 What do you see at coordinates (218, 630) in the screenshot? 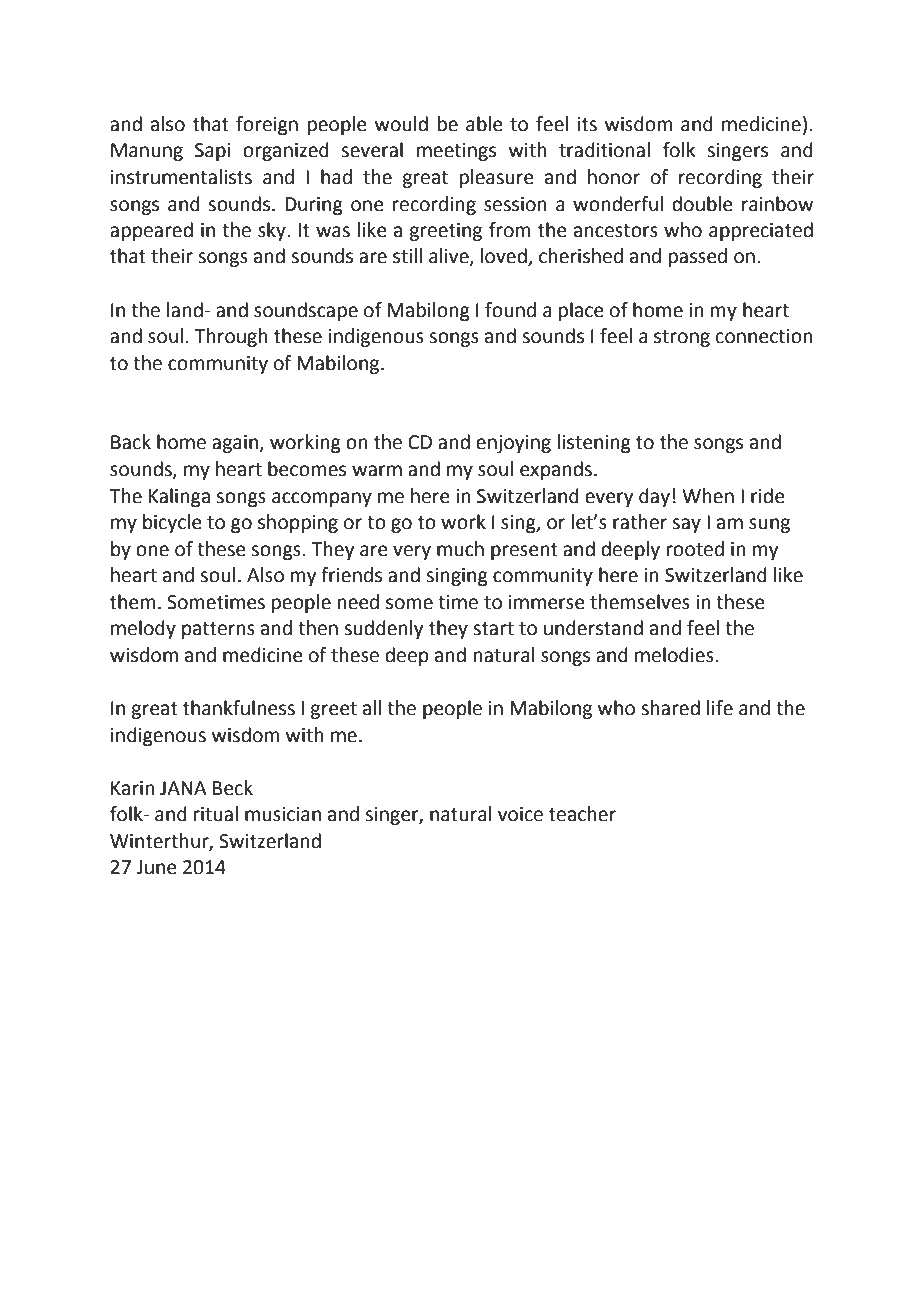
I see `patterns` at bounding box center [218, 630].
